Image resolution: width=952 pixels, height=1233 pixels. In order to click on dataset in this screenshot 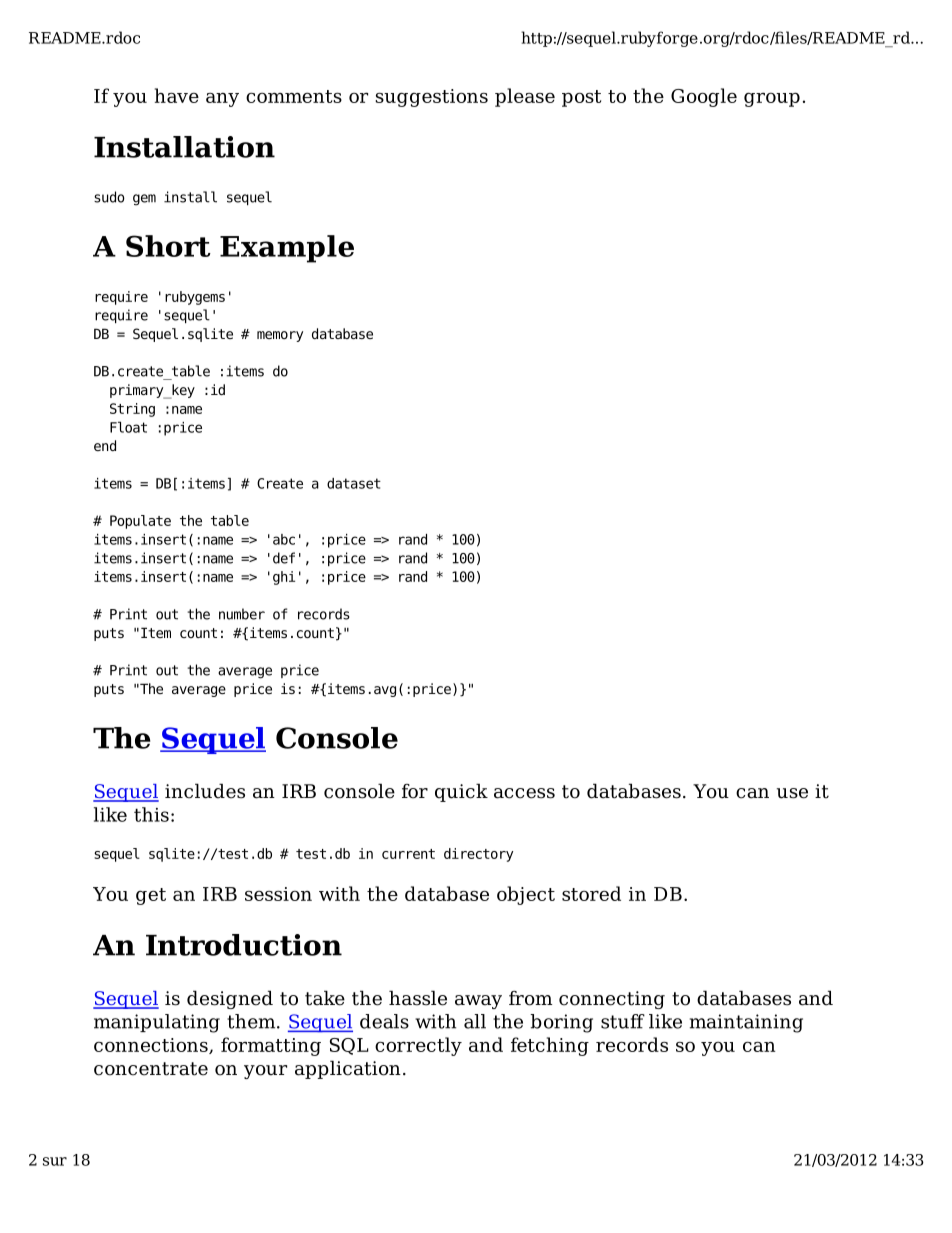, I will do `click(354, 483)`.
